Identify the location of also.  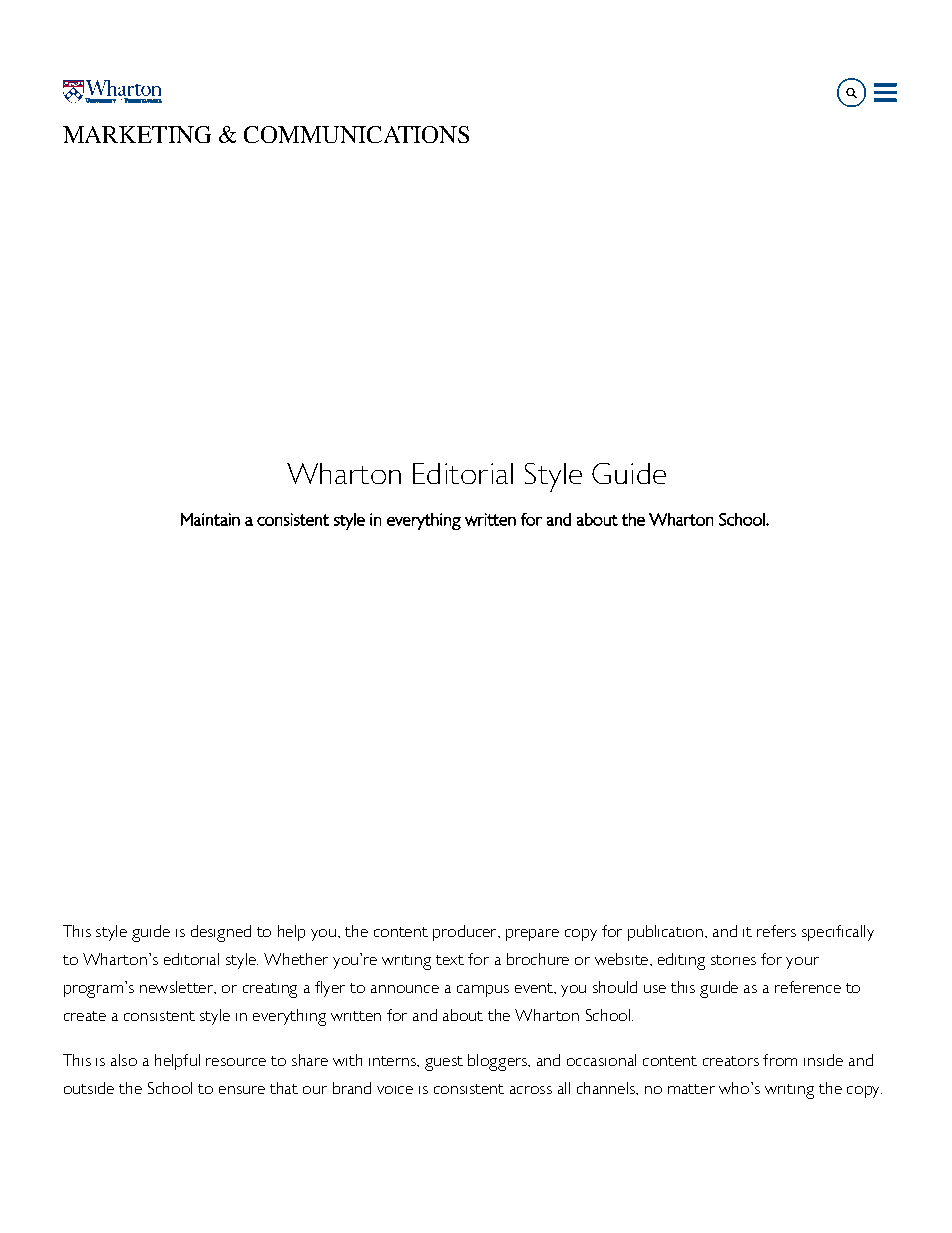
(124, 1060).
